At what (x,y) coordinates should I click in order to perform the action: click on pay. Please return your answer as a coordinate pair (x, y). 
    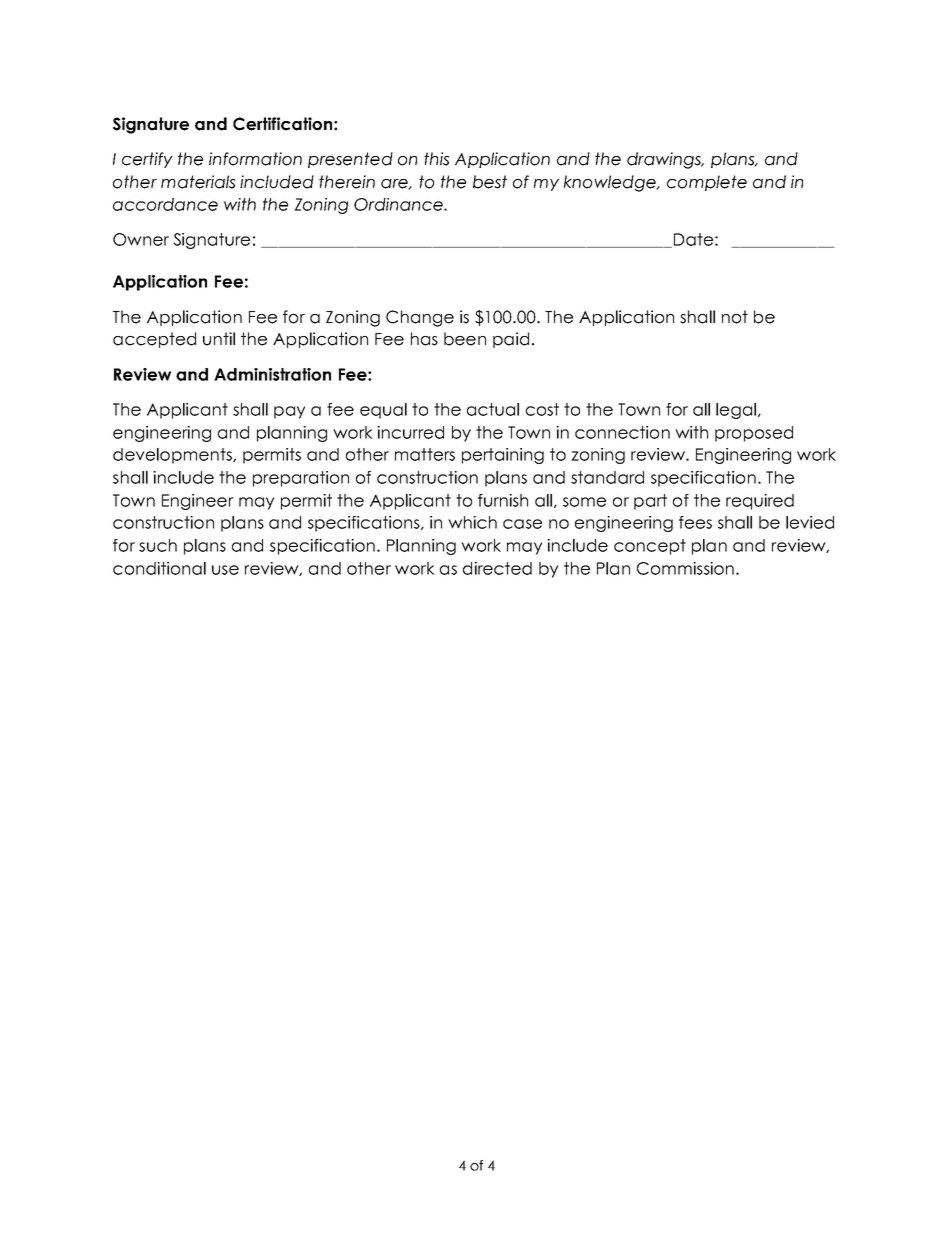
    Looking at the image, I should click on (289, 412).
